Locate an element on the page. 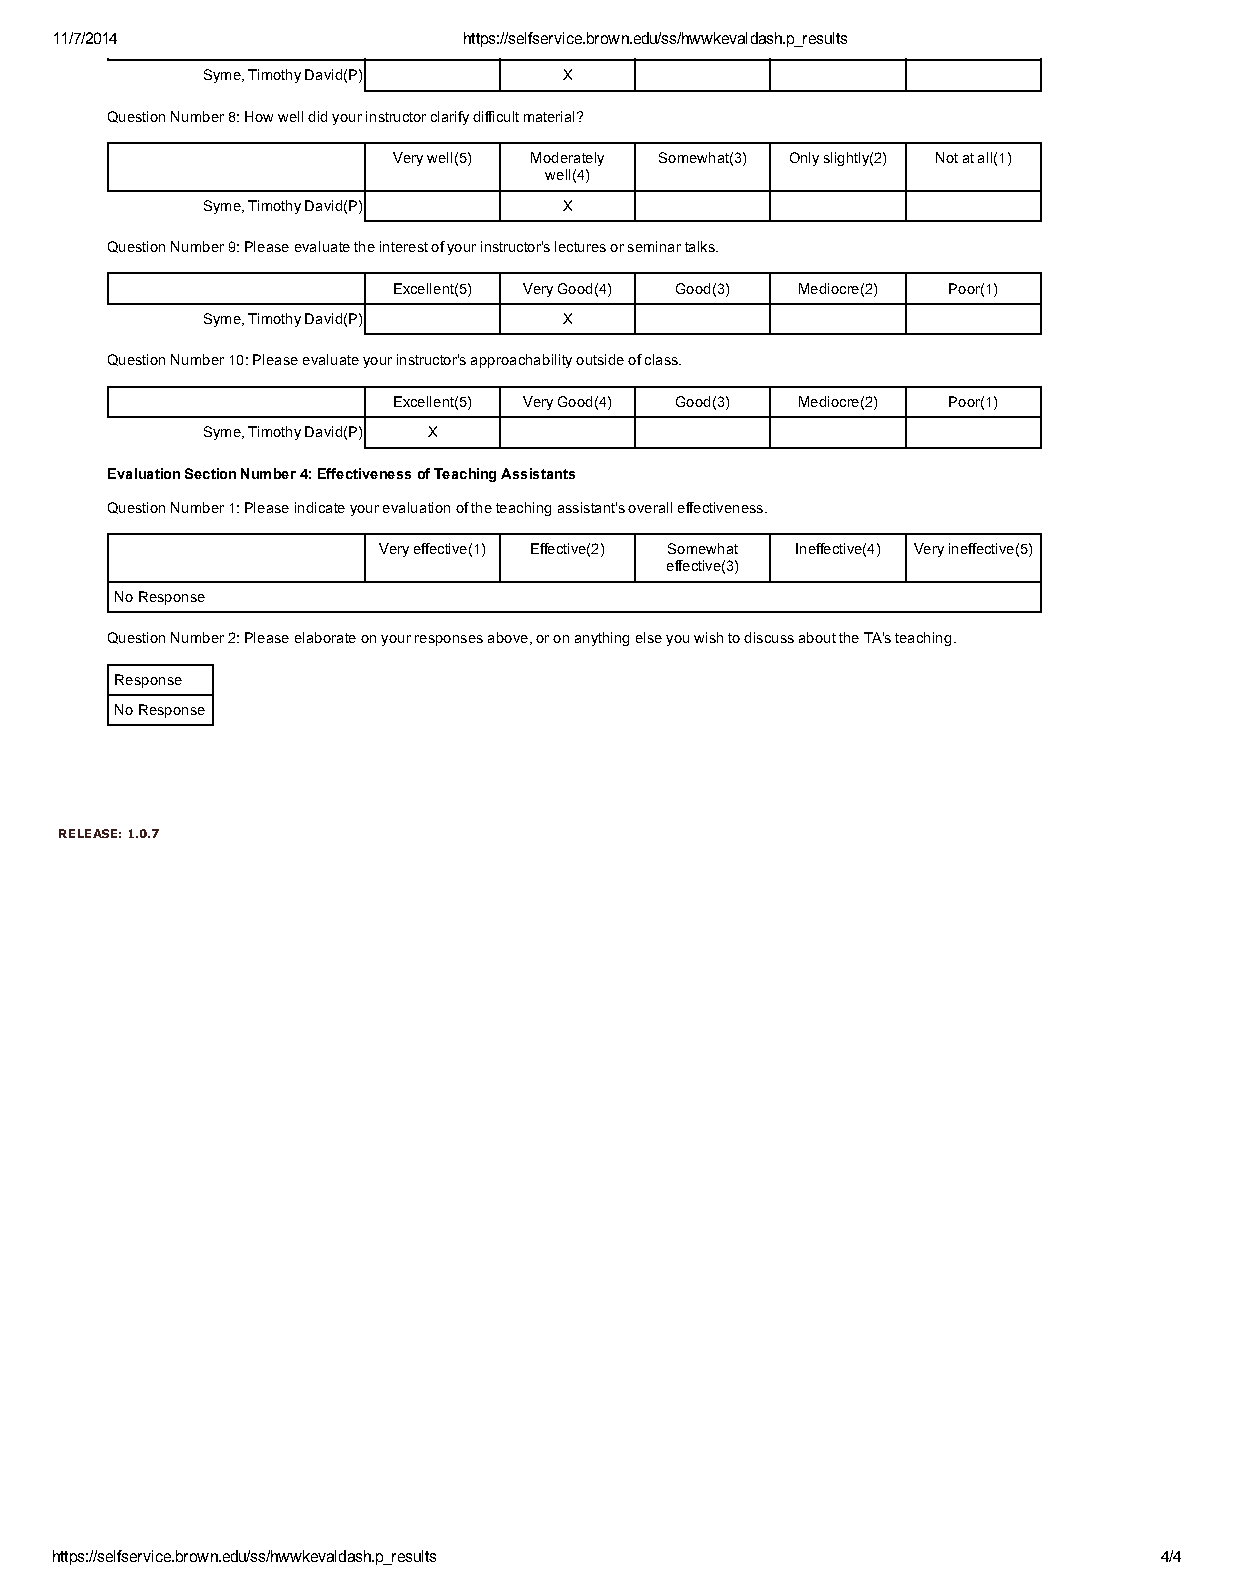 Image resolution: width=1233 pixels, height=1596 pixels. RELEASE is located at coordinates (88, 833).
